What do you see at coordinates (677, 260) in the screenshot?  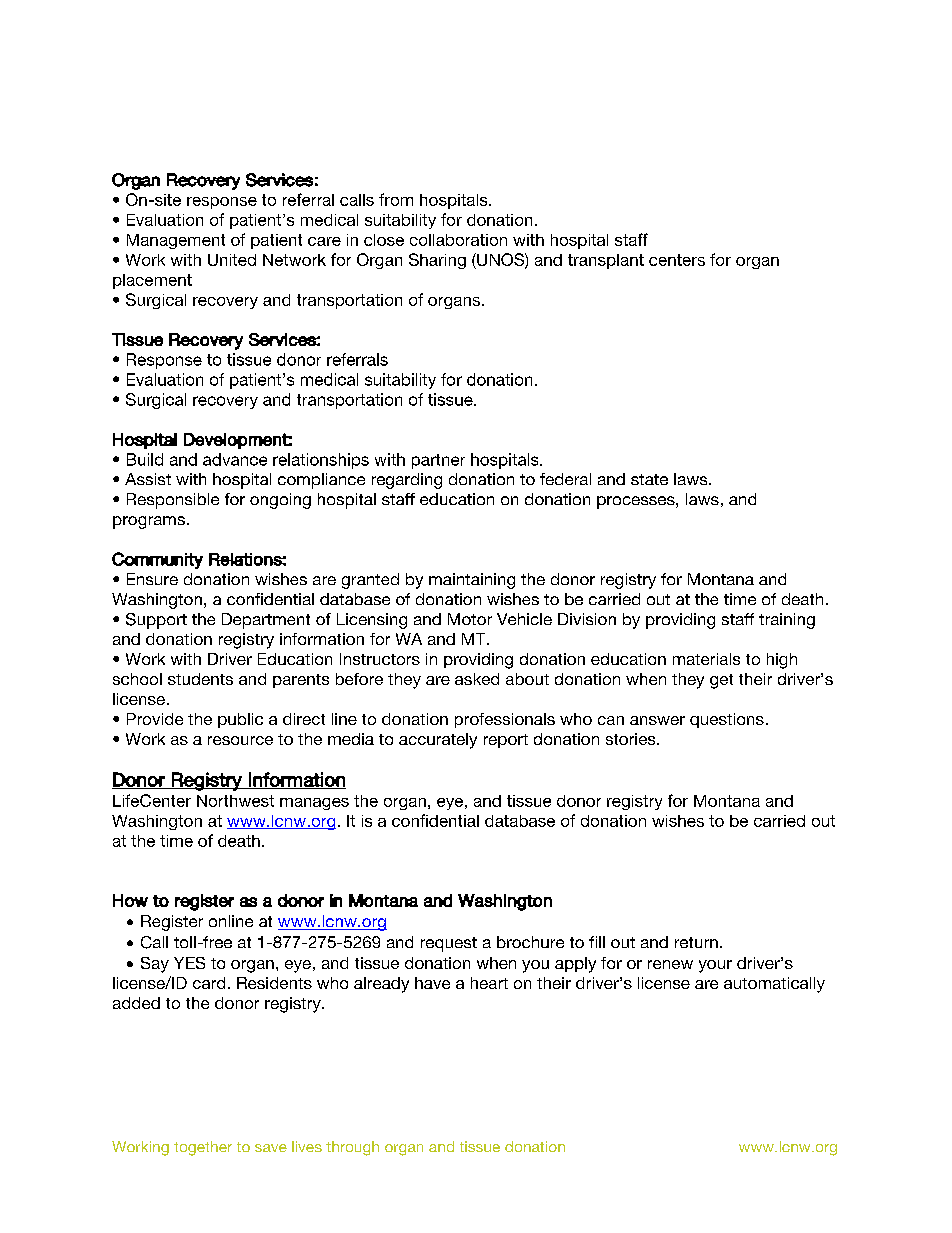 I see `centers` at bounding box center [677, 260].
